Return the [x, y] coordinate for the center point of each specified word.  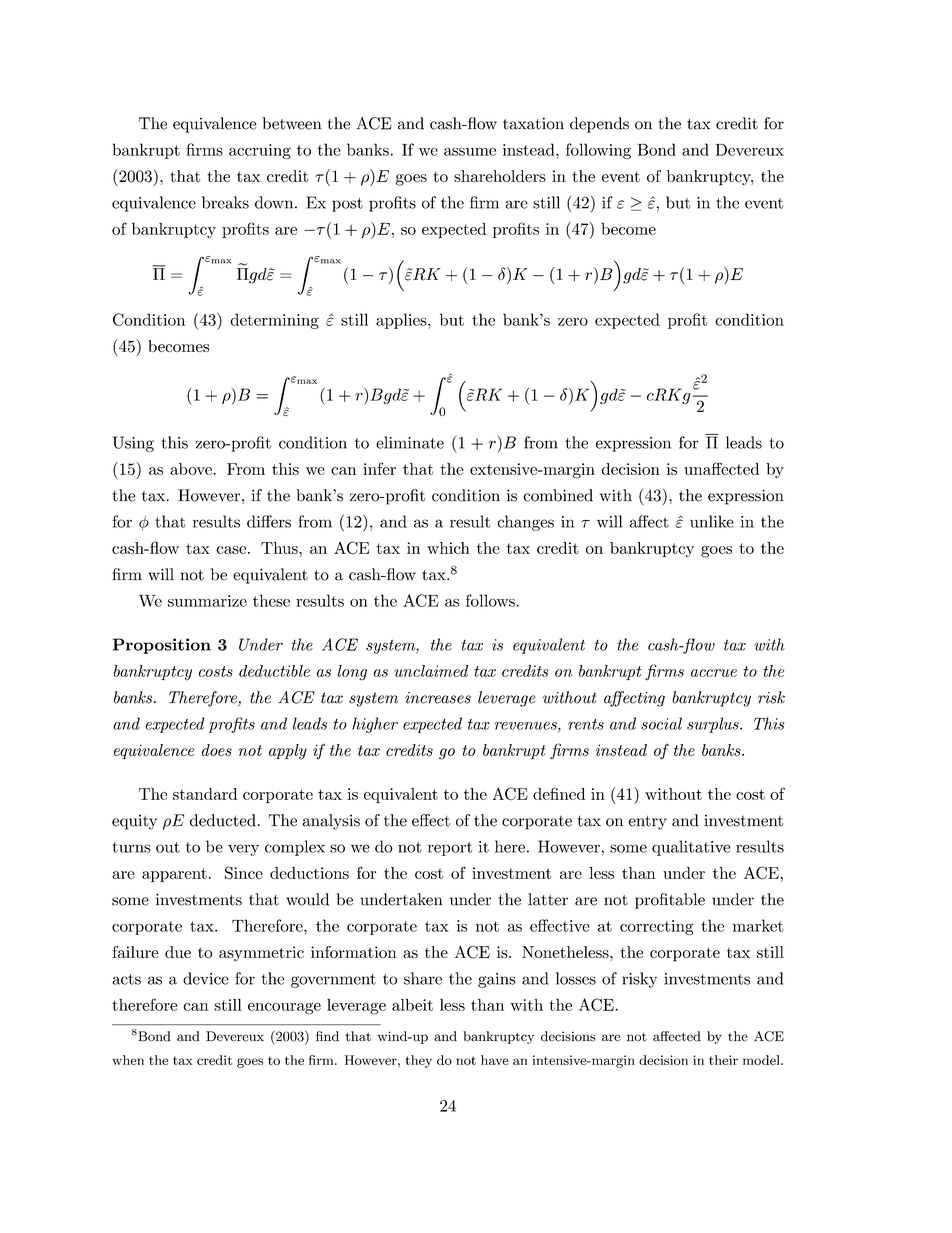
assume [470, 152]
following [598, 151]
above [191, 469]
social [661, 723]
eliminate [410, 442]
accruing [260, 151]
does [217, 750]
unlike [712, 521]
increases [438, 698]
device [206, 978]
